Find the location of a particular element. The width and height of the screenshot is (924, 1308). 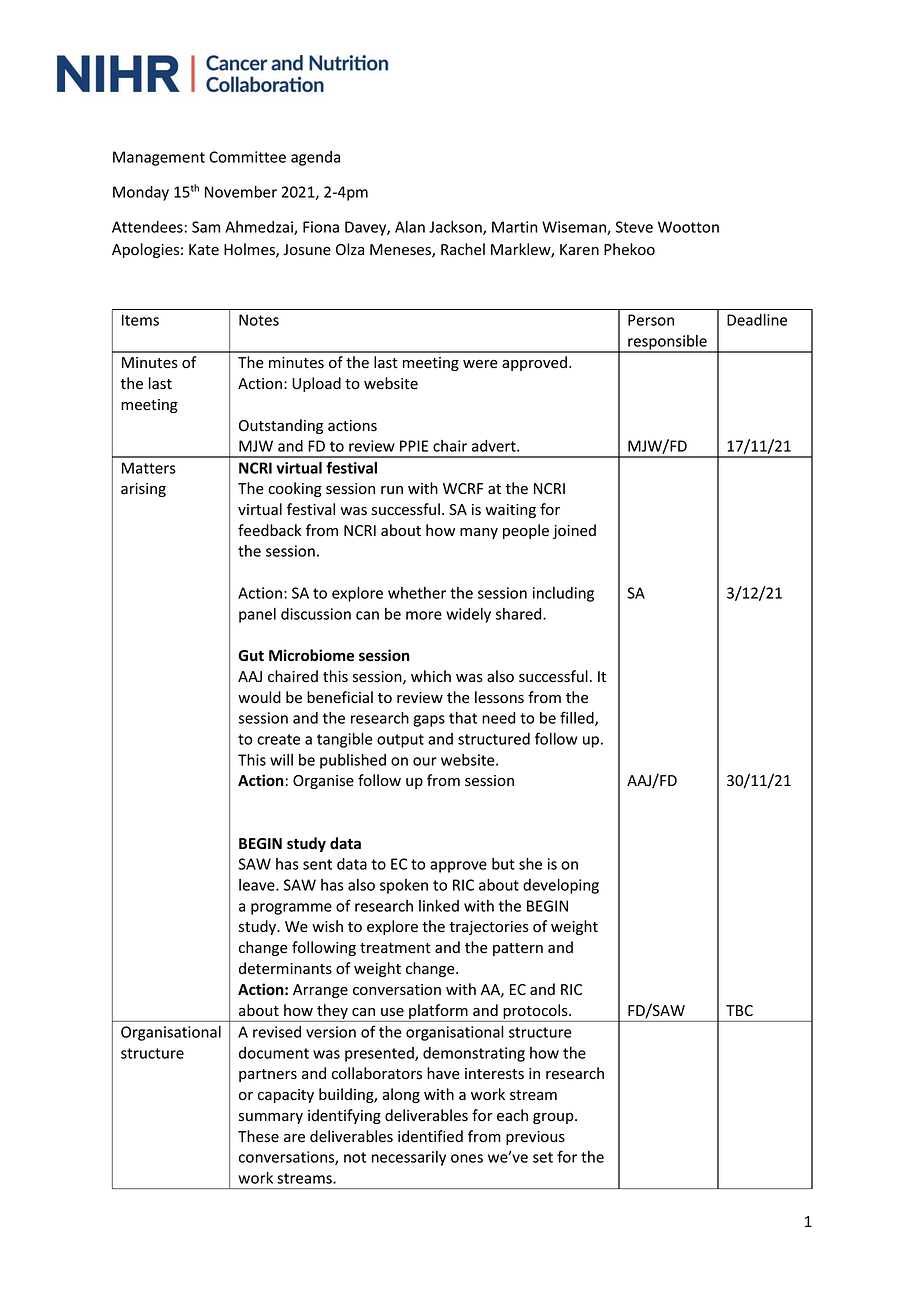

Steve is located at coordinates (634, 227).
